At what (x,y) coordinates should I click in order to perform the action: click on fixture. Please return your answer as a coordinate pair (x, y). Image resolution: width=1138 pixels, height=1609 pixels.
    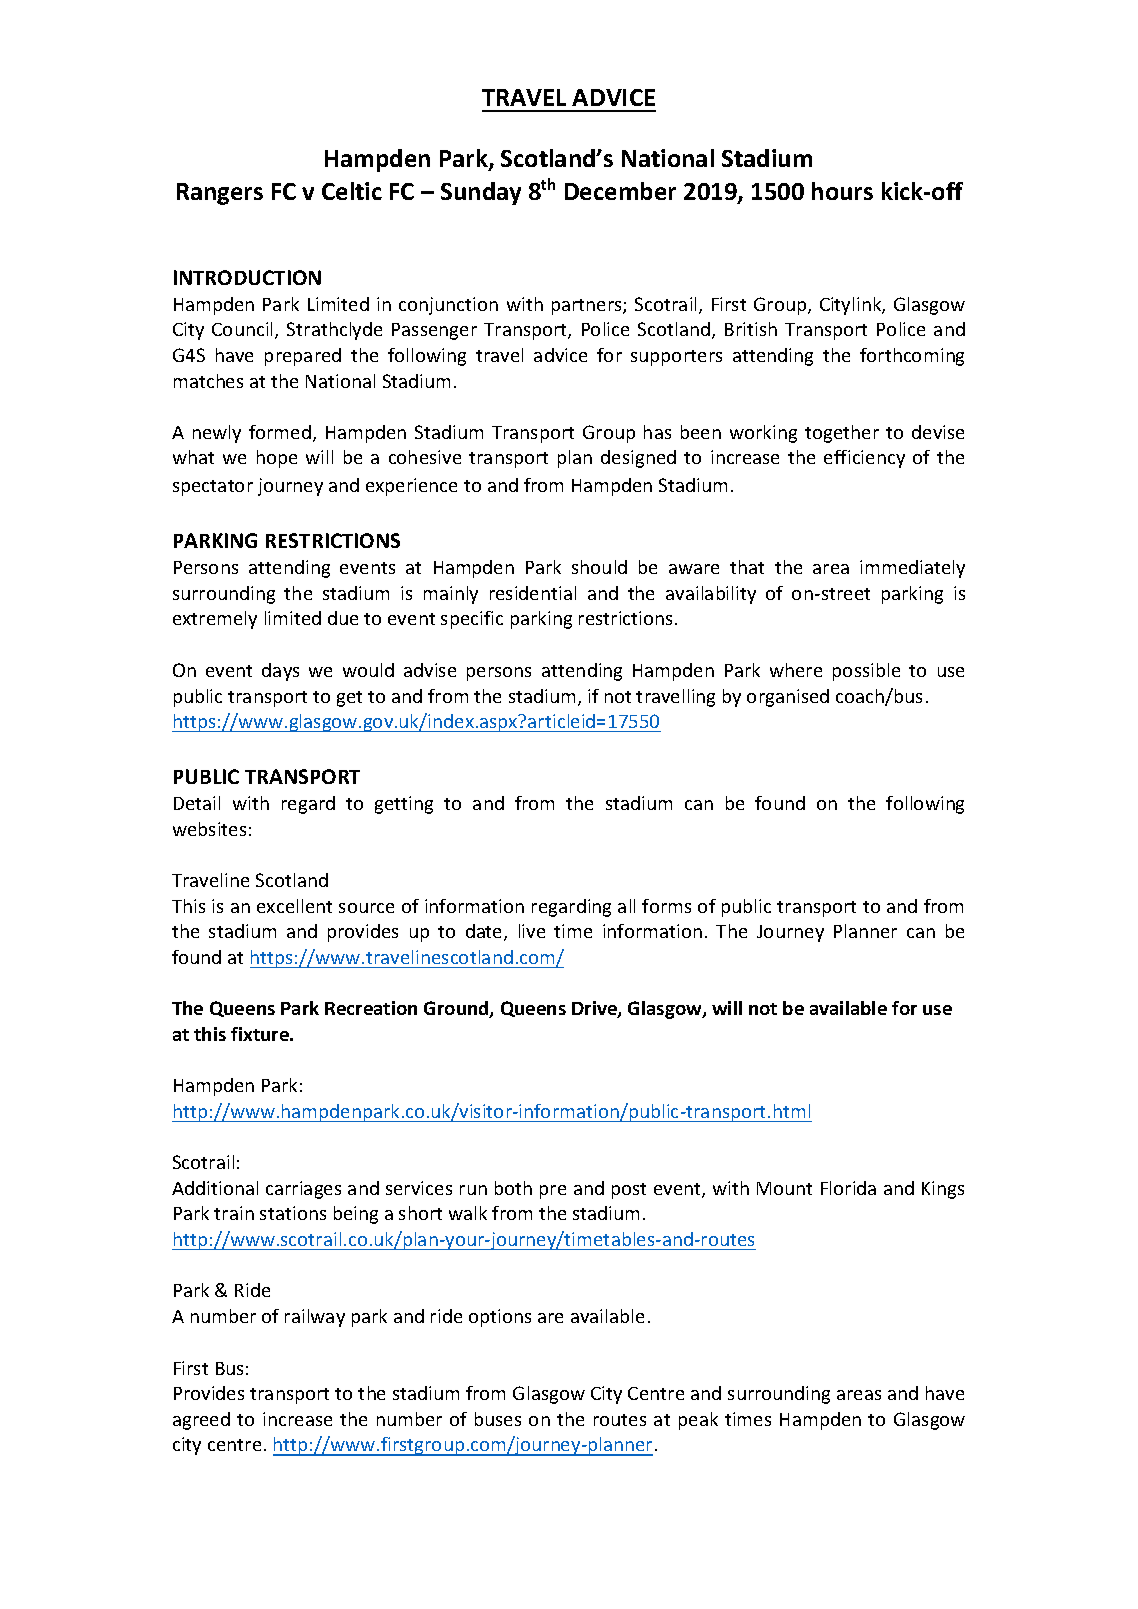
    Looking at the image, I should click on (261, 1034).
